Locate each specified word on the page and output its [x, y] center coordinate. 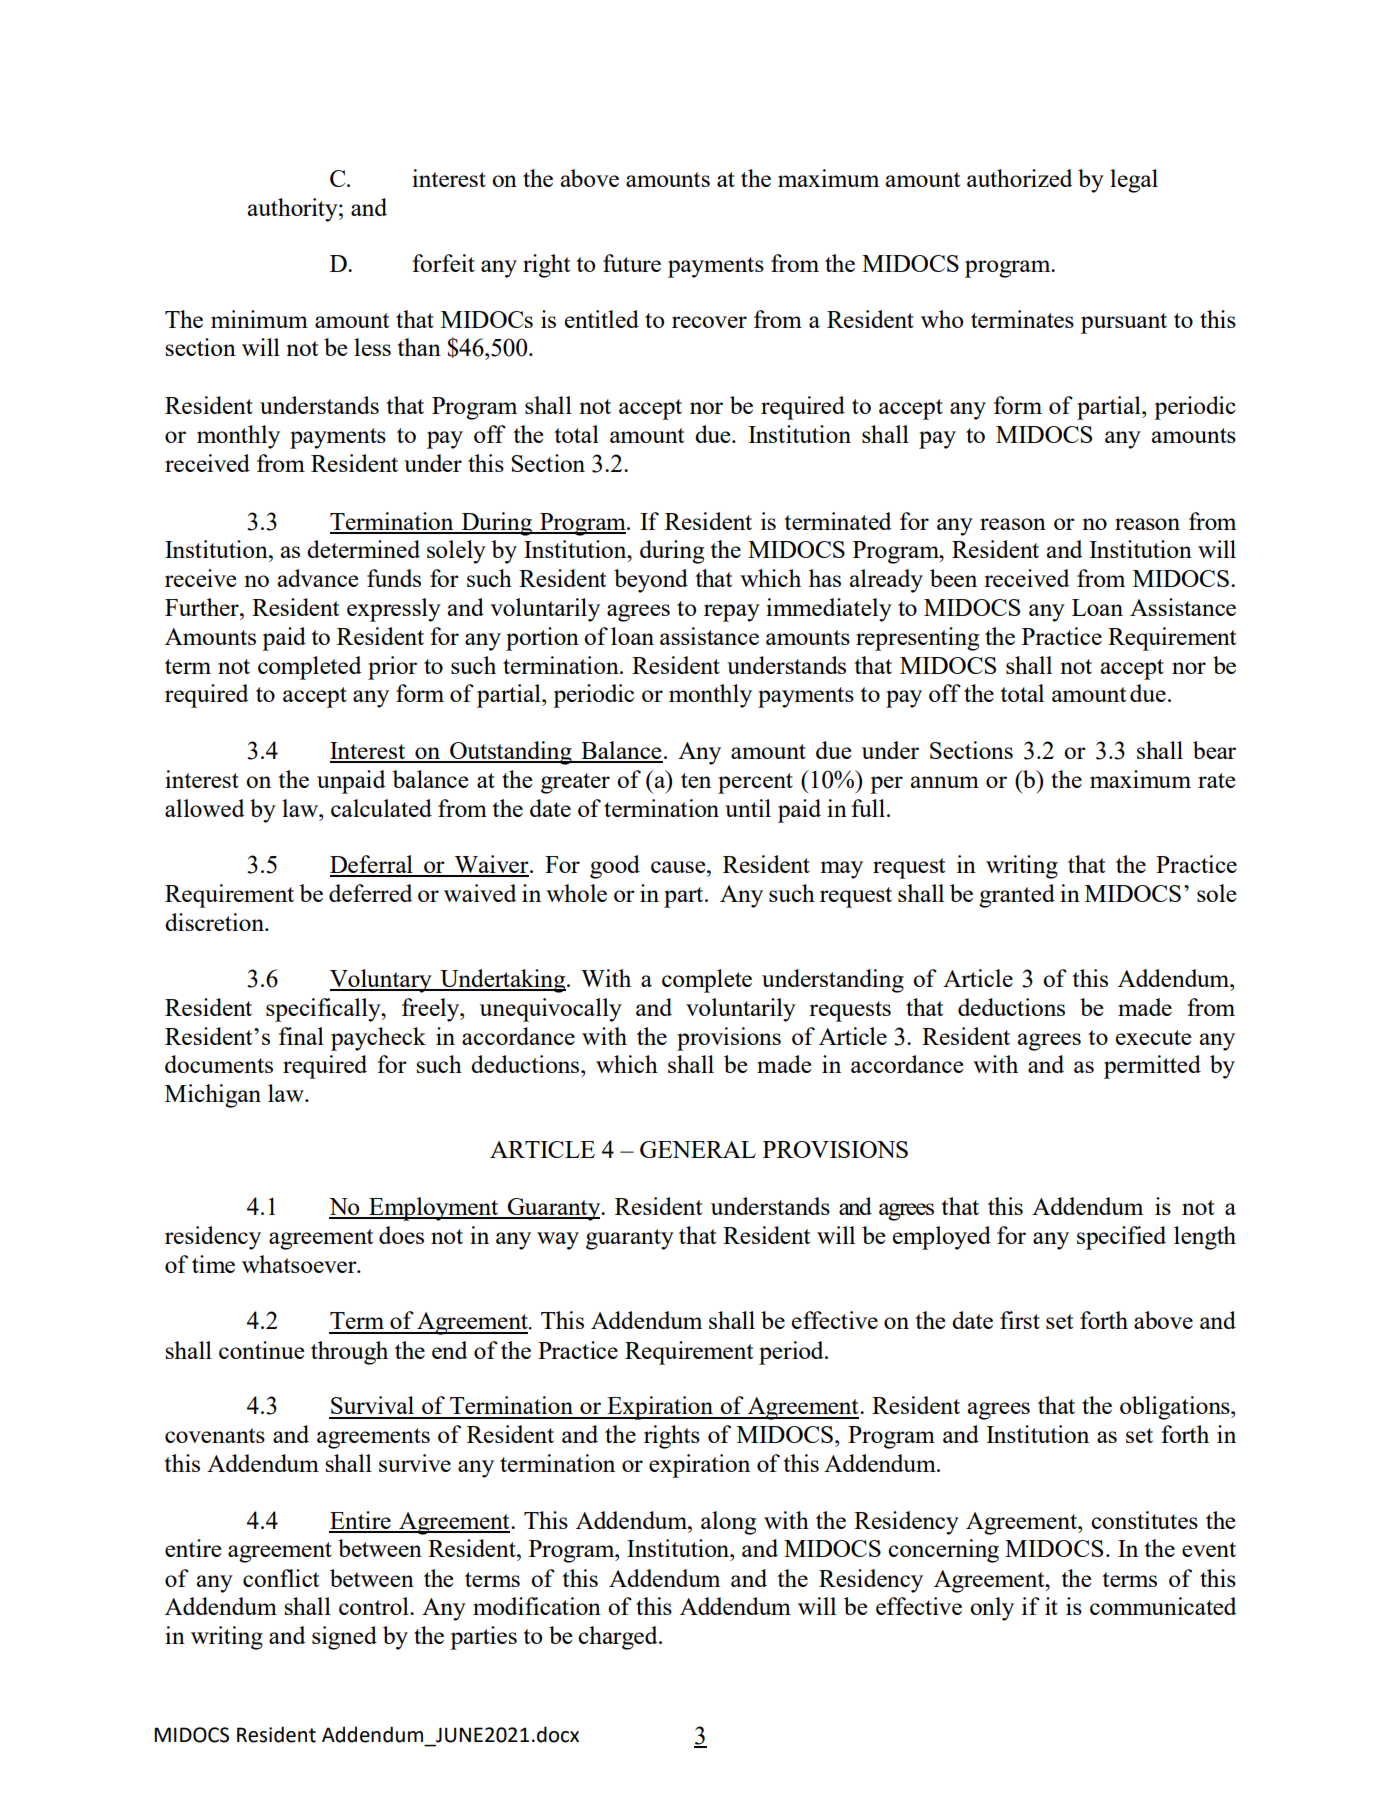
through [349, 1353]
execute [1153, 1037]
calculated [381, 808]
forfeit [443, 263]
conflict [281, 1578]
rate [1216, 780]
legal [1134, 181]
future [632, 263]
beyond [651, 581]
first [1020, 1320]
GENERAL [698, 1149]
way [558, 1241]
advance [318, 578]
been [953, 578]
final [301, 1036]
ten [696, 780]
